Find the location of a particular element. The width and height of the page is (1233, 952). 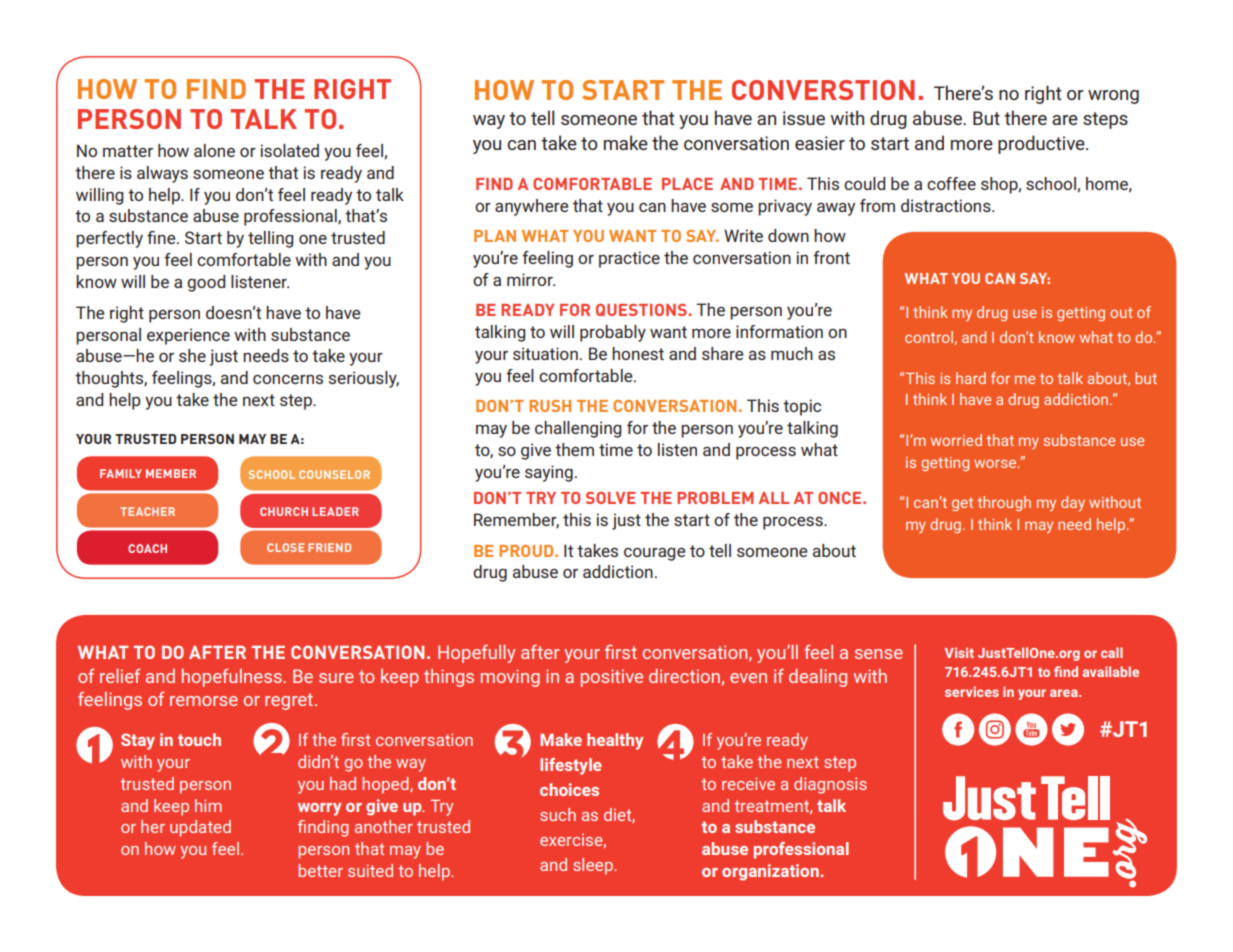

Visit is located at coordinates (959, 652).
